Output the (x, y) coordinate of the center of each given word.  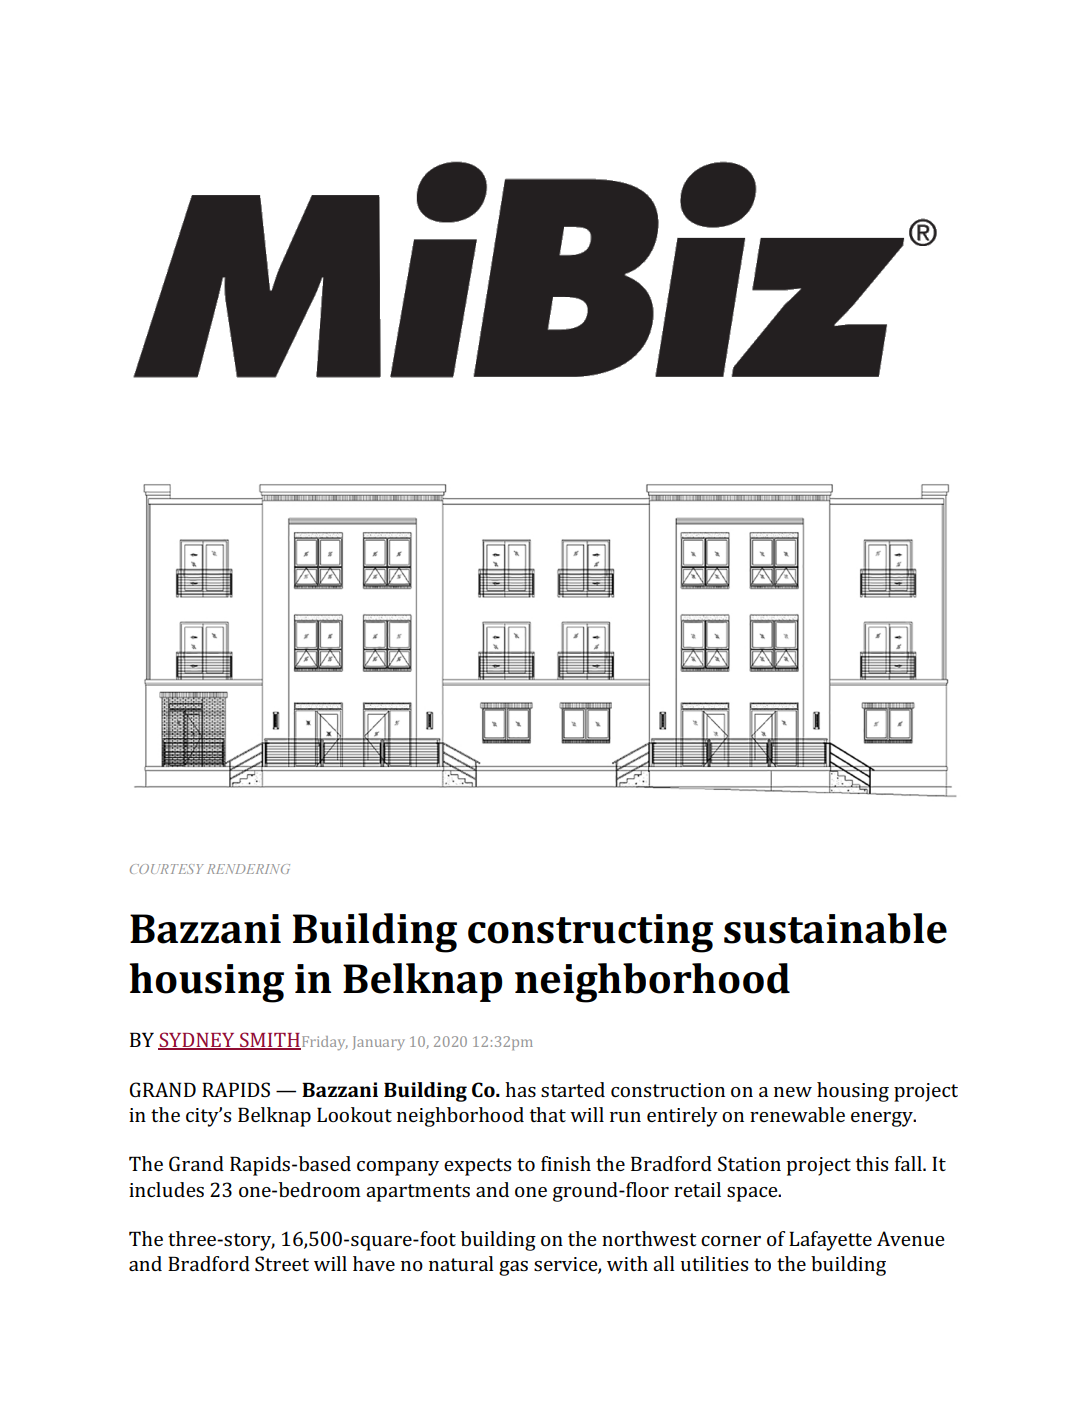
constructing (590, 933)
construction (668, 1090)
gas (513, 1268)
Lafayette (830, 1241)
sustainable (835, 928)
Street (282, 1263)
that (548, 1114)
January (378, 1043)
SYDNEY (197, 1040)
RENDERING (248, 869)
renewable (797, 1114)
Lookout (354, 1114)
